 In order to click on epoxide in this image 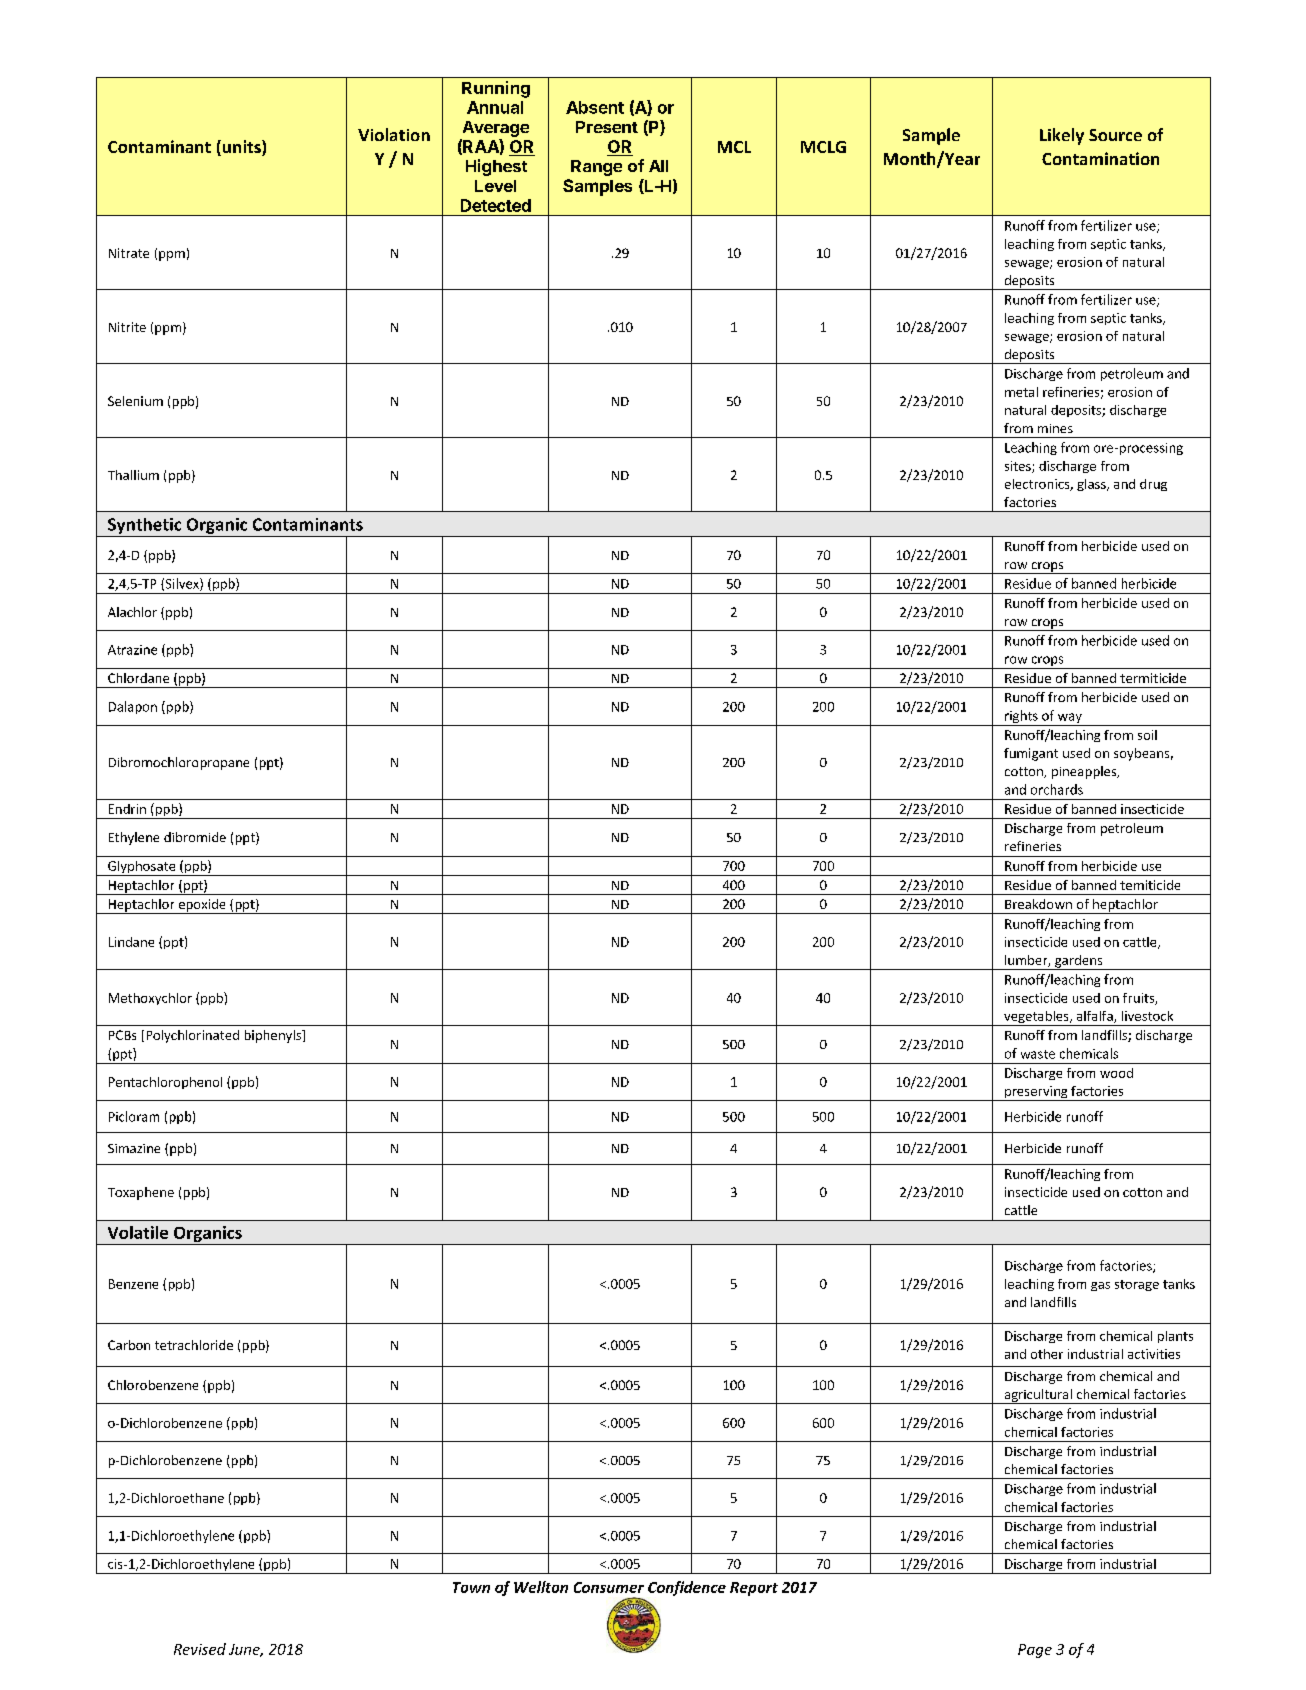, I will do `click(202, 906)`.
